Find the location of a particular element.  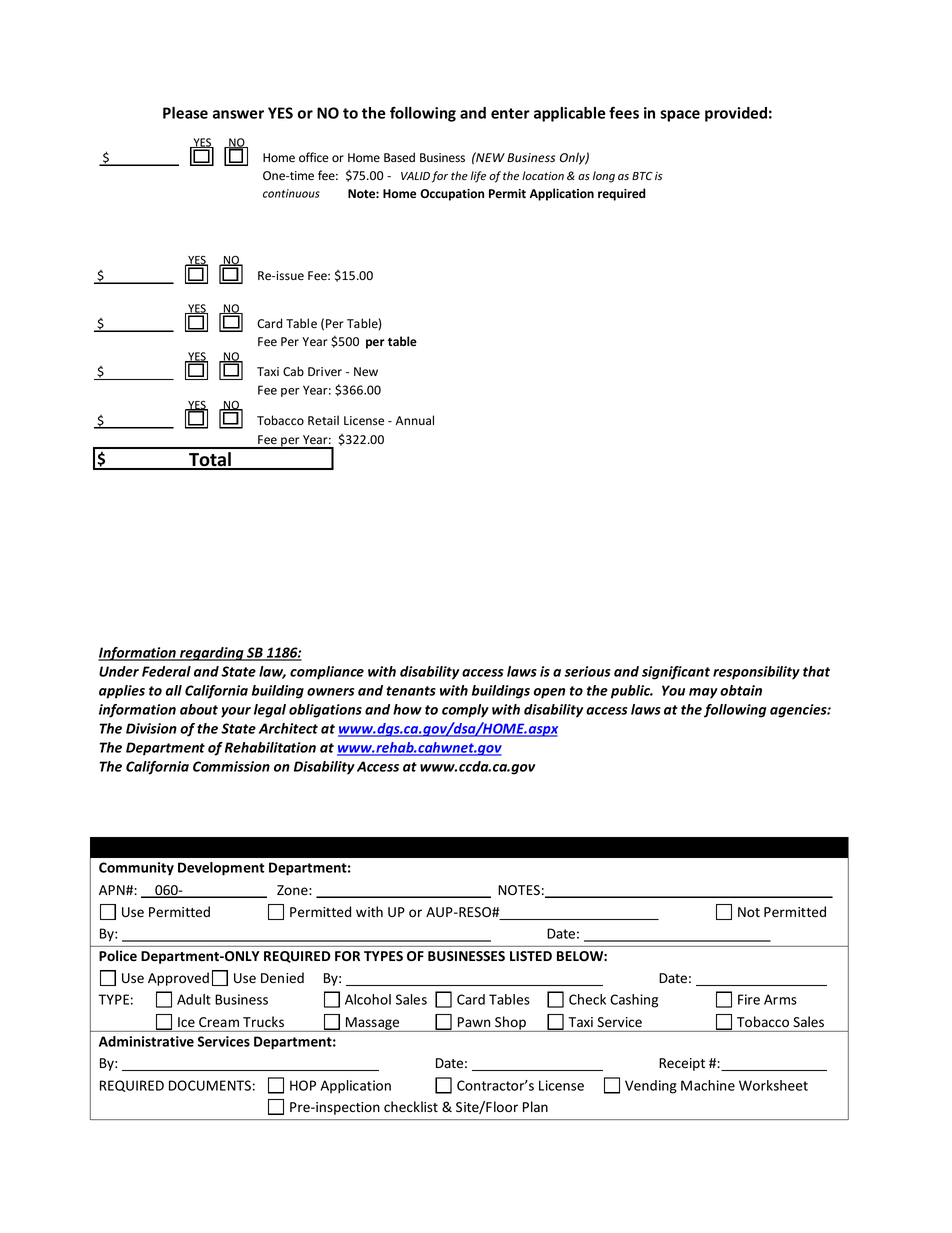

life is located at coordinates (478, 177).
